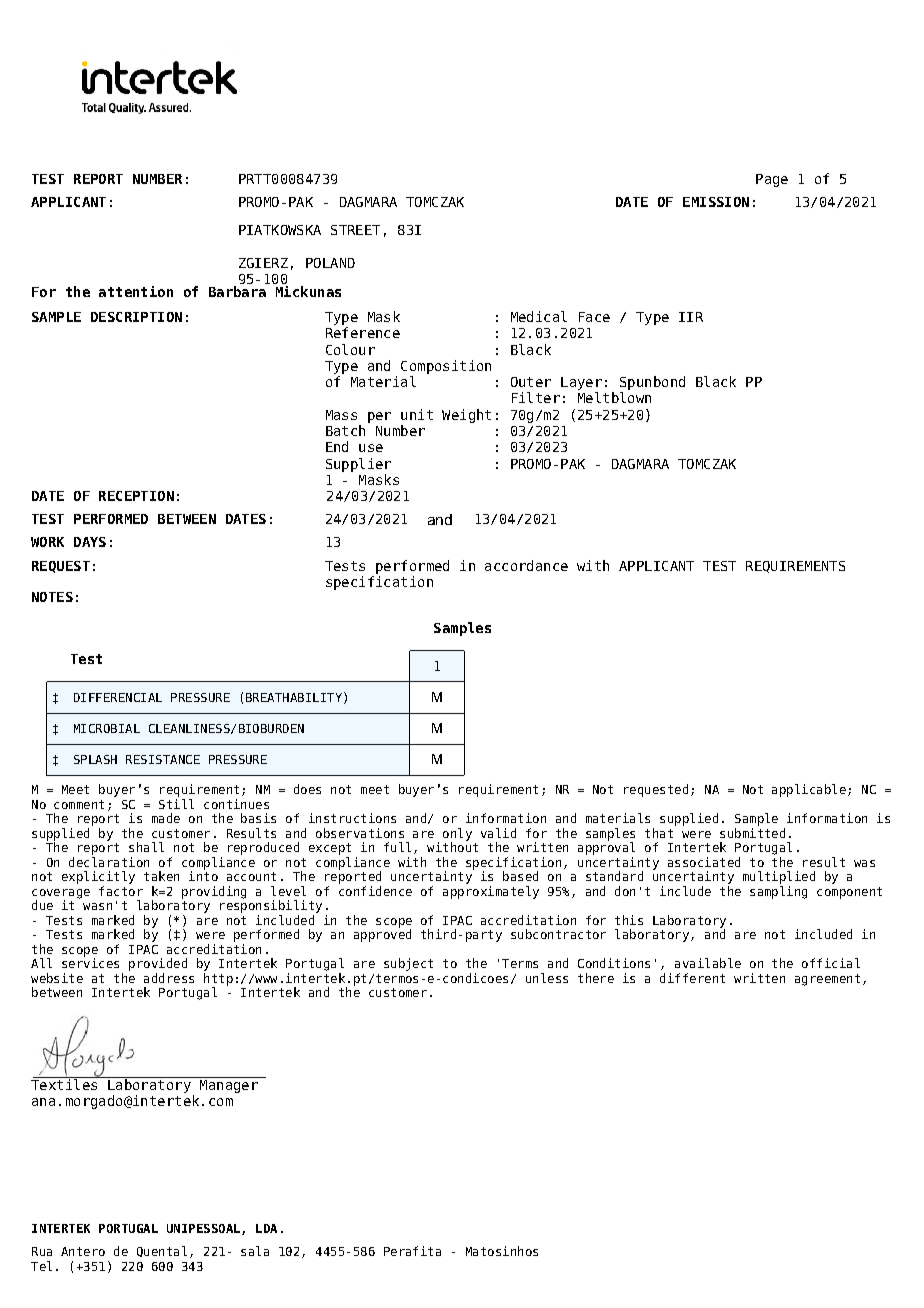 The height and width of the screenshot is (1308, 924). What do you see at coordinates (827, 980) in the screenshot?
I see `agreement` at bounding box center [827, 980].
